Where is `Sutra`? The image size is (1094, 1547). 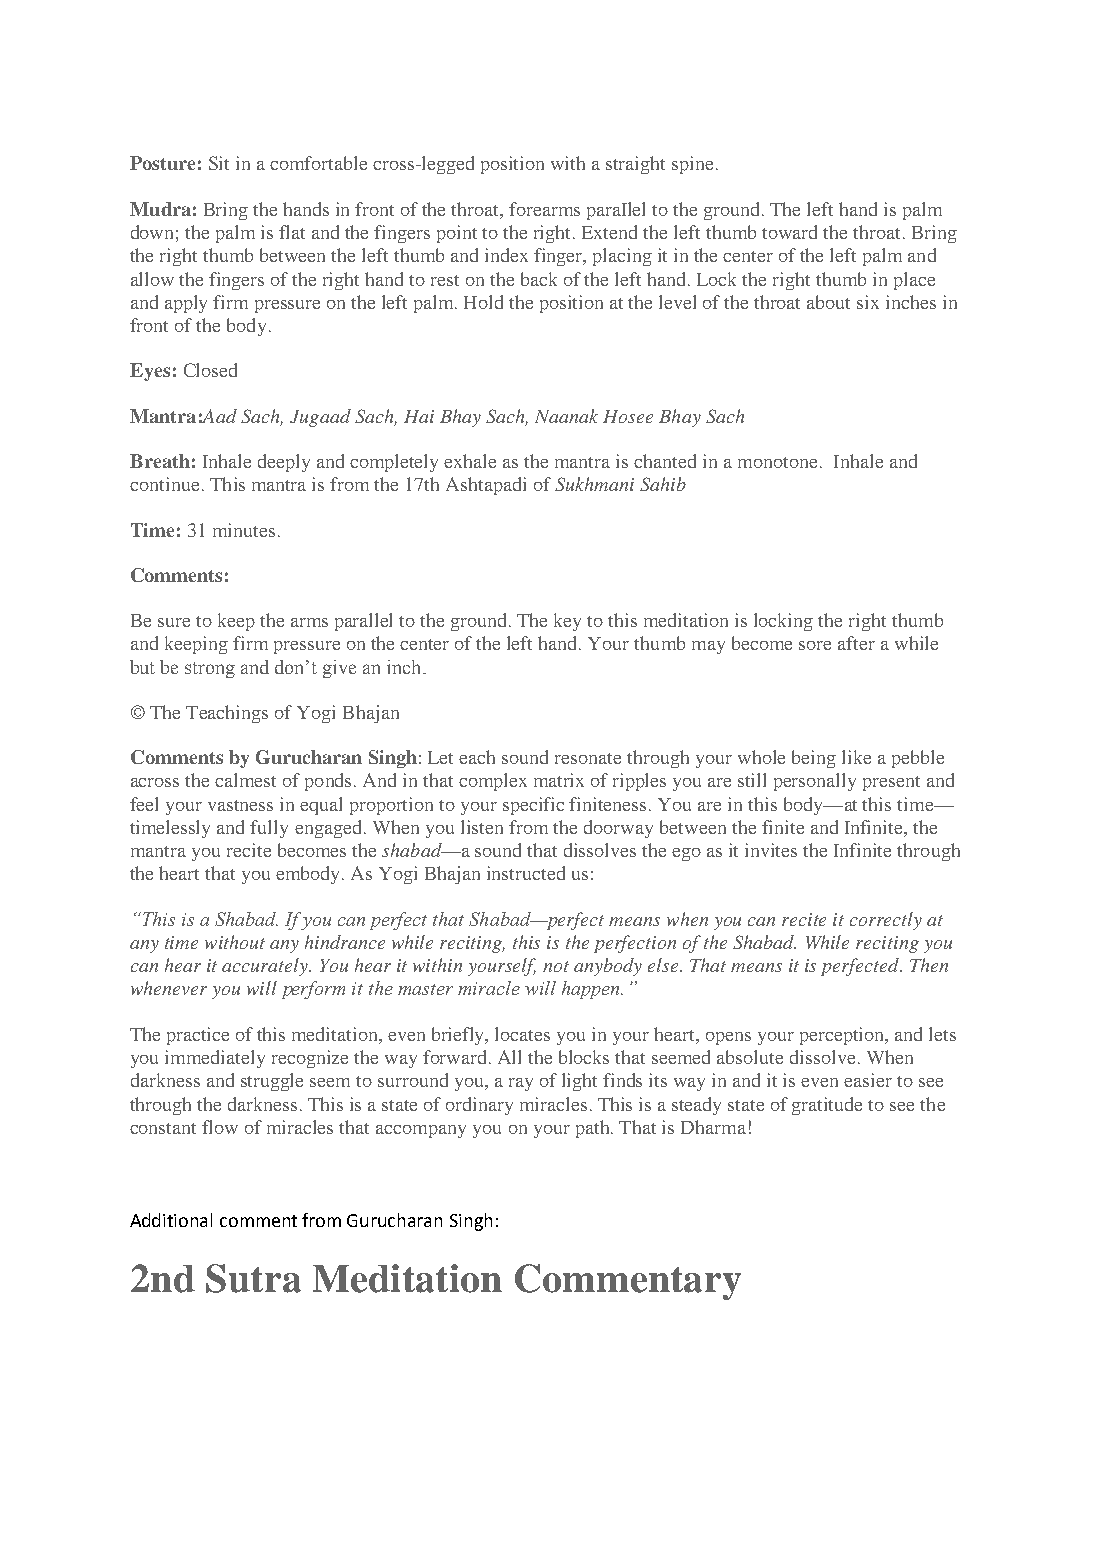
Sutra is located at coordinates (253, 1278).
